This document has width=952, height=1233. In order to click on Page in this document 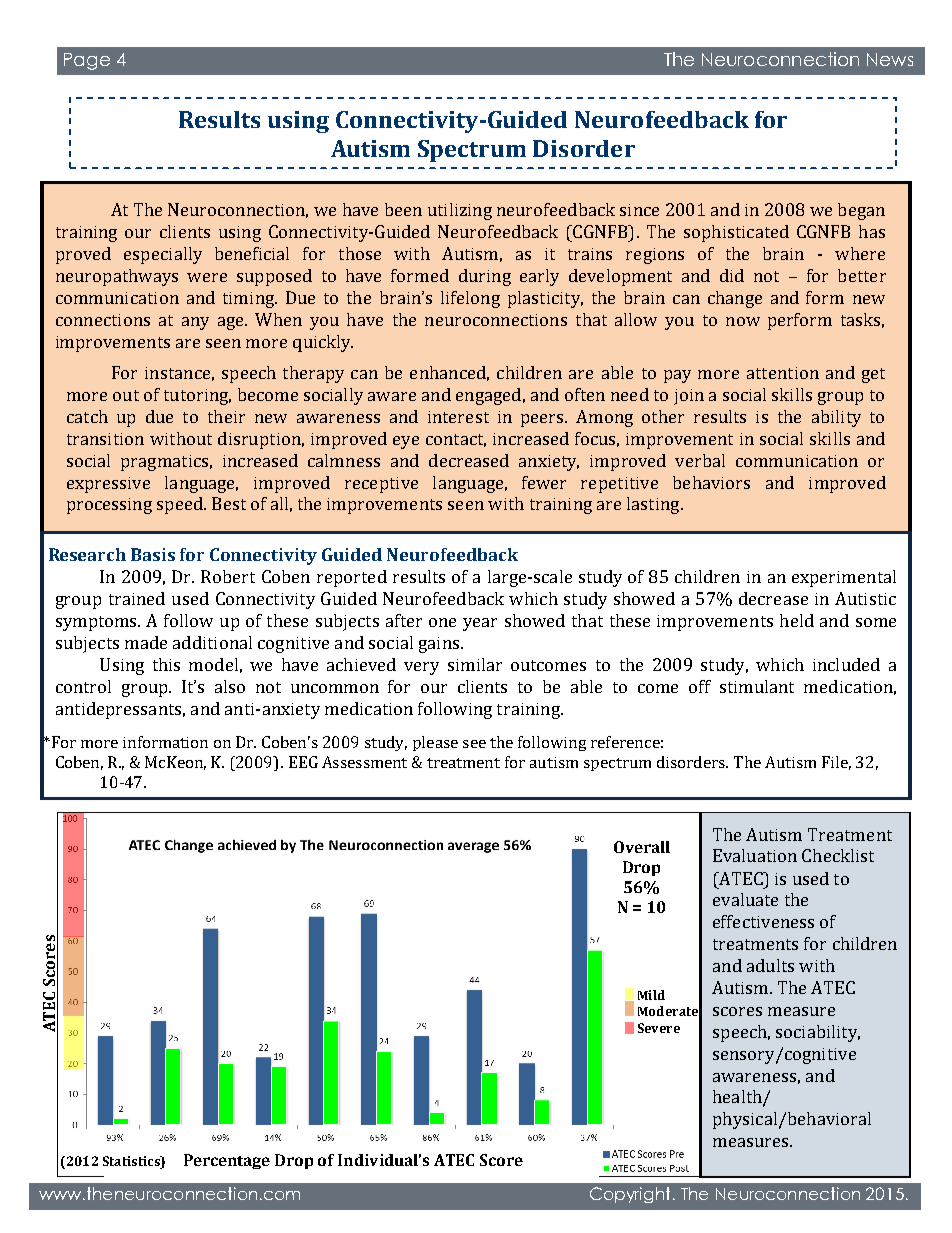, I will do `click(87, 61)`.
